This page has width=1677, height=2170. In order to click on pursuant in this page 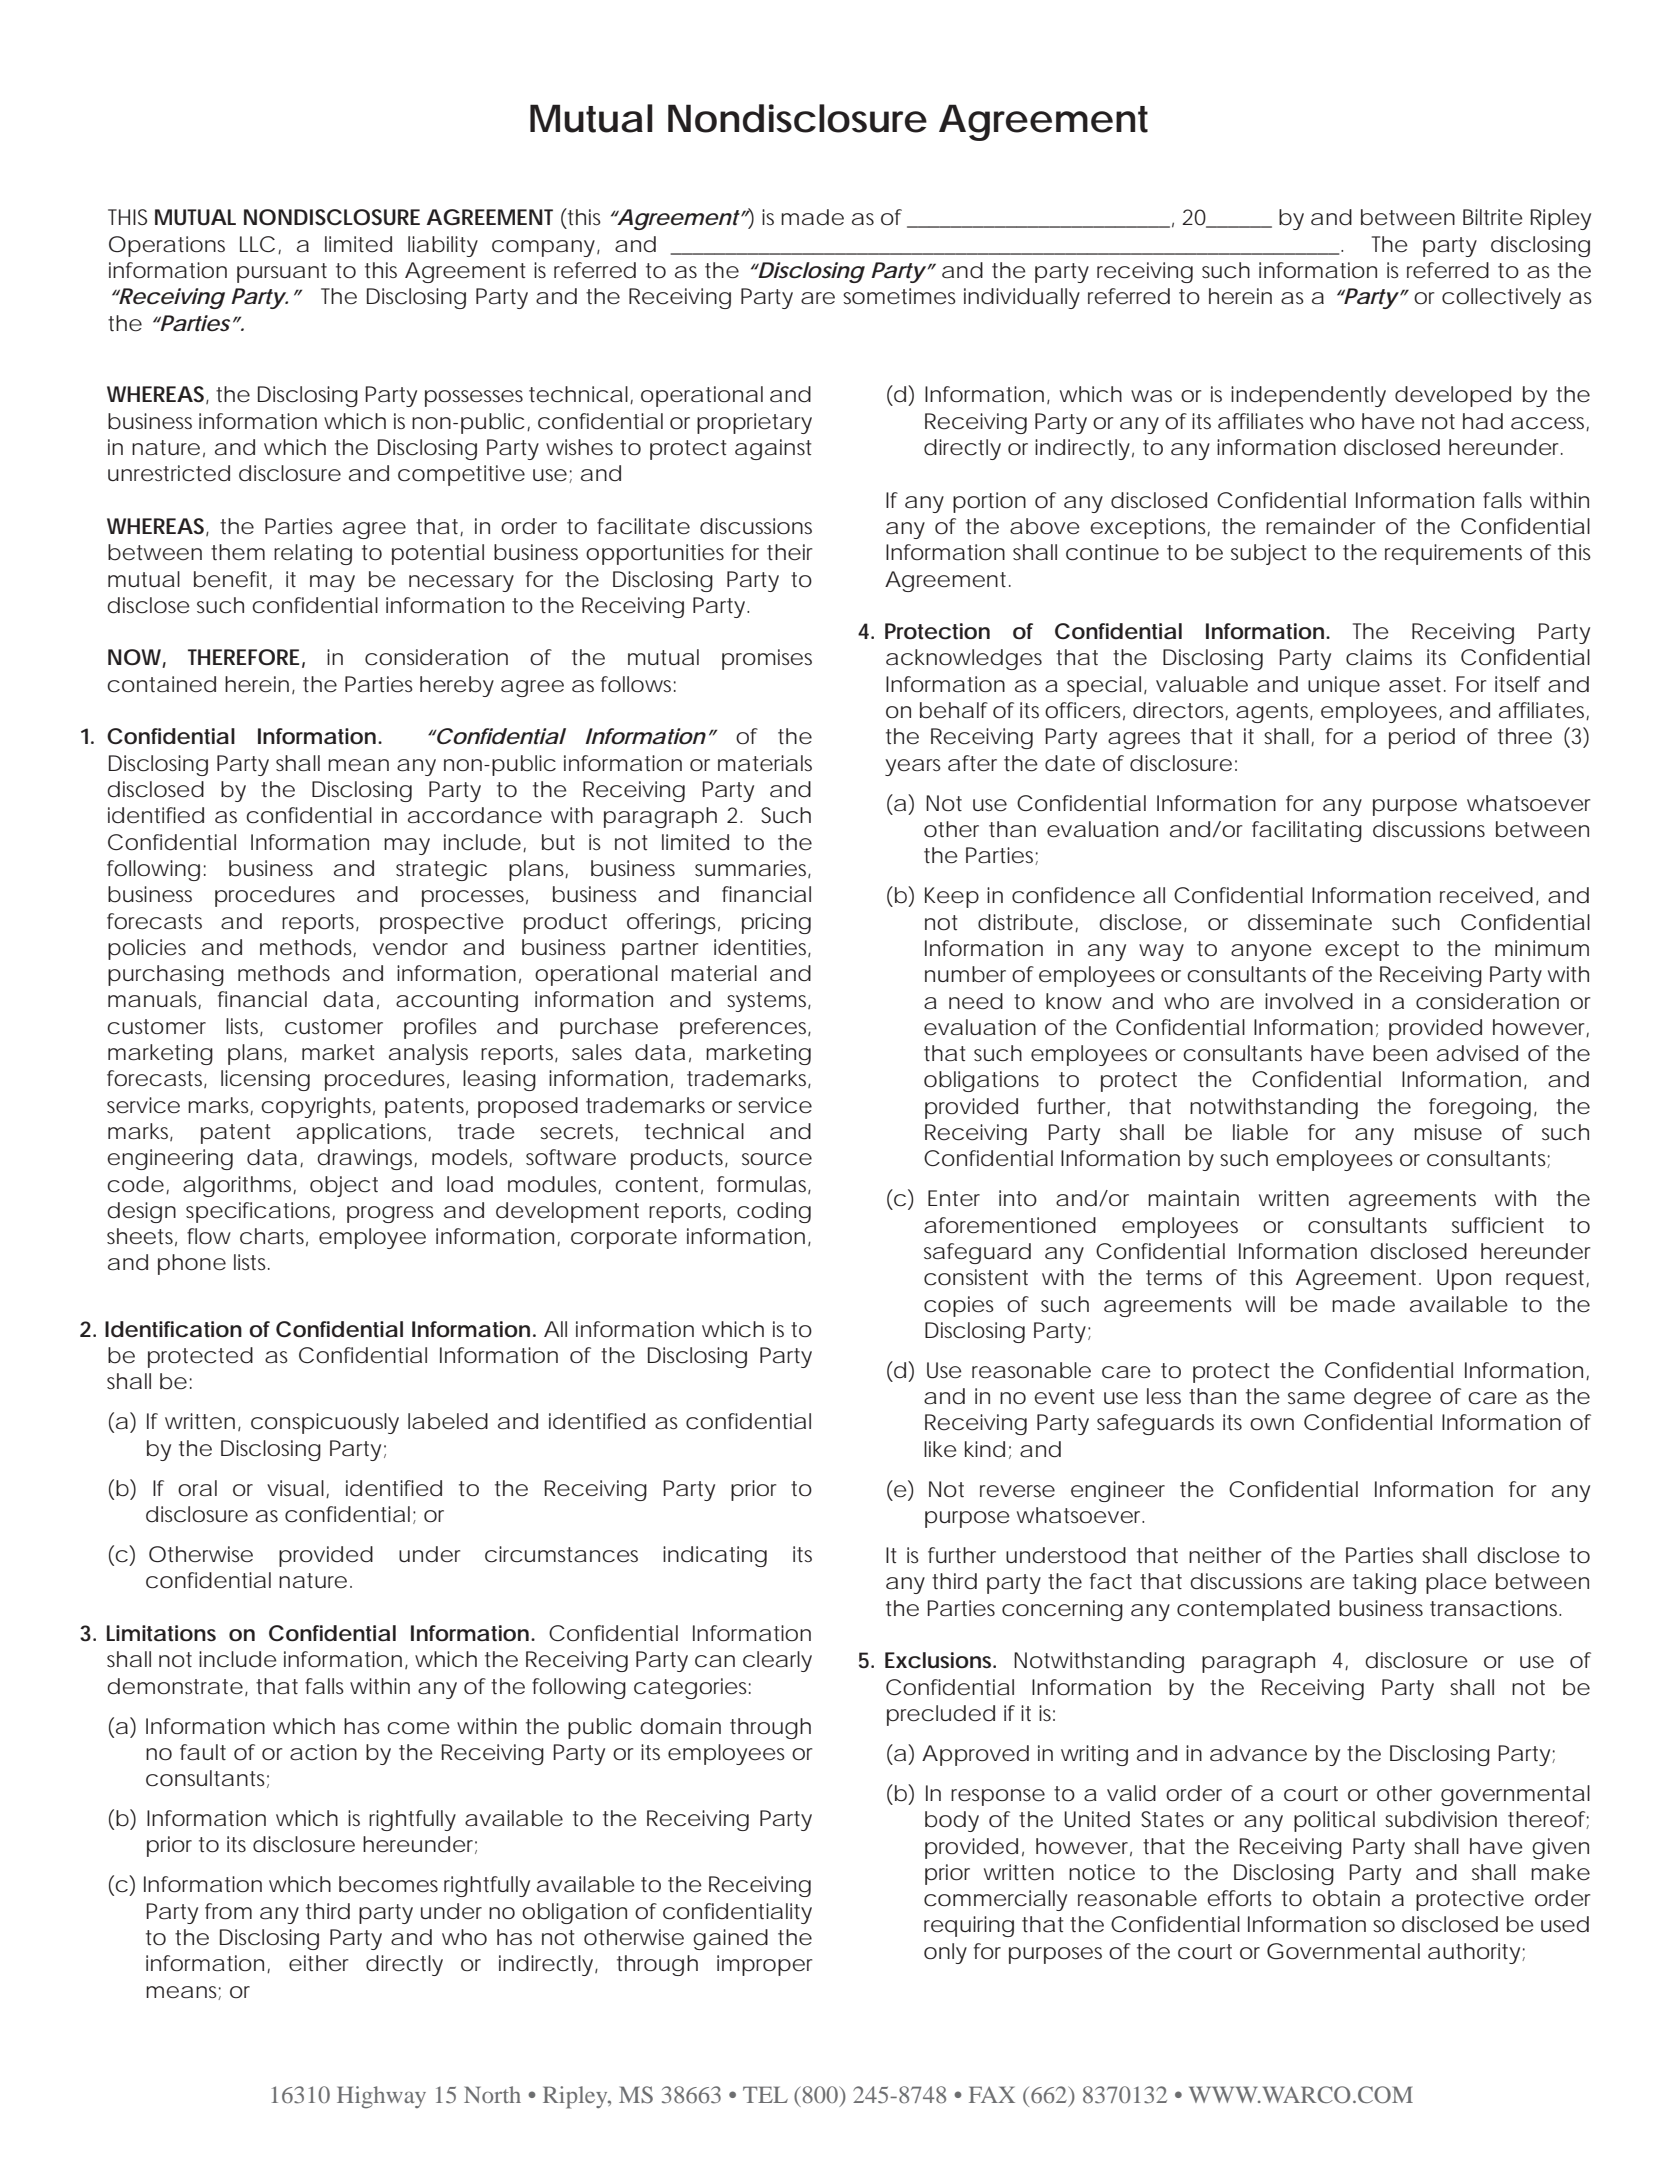, I will do `click(282, 273)`.
